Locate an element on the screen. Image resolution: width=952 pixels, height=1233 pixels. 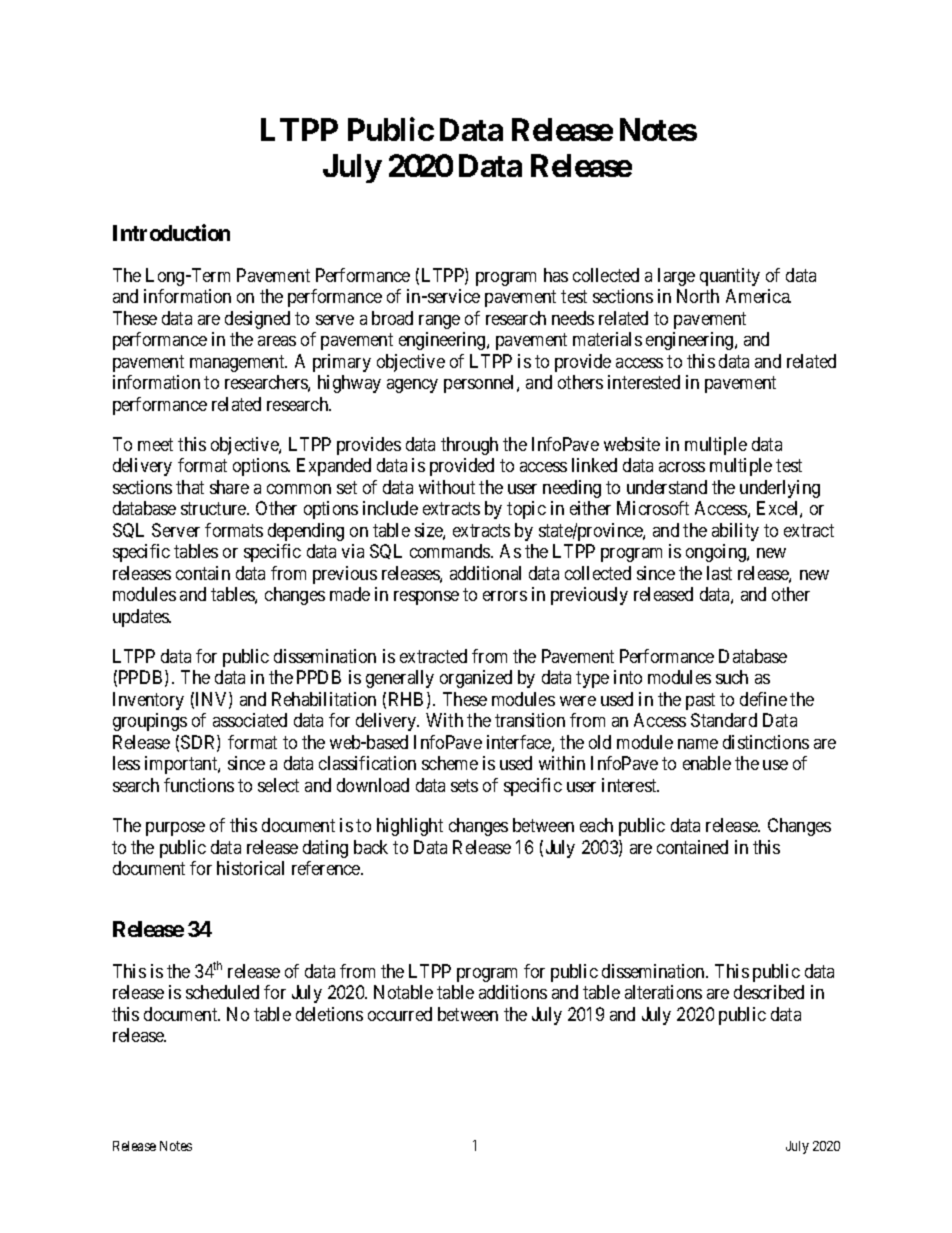
scheduled is located at coordinates (222, 992).
